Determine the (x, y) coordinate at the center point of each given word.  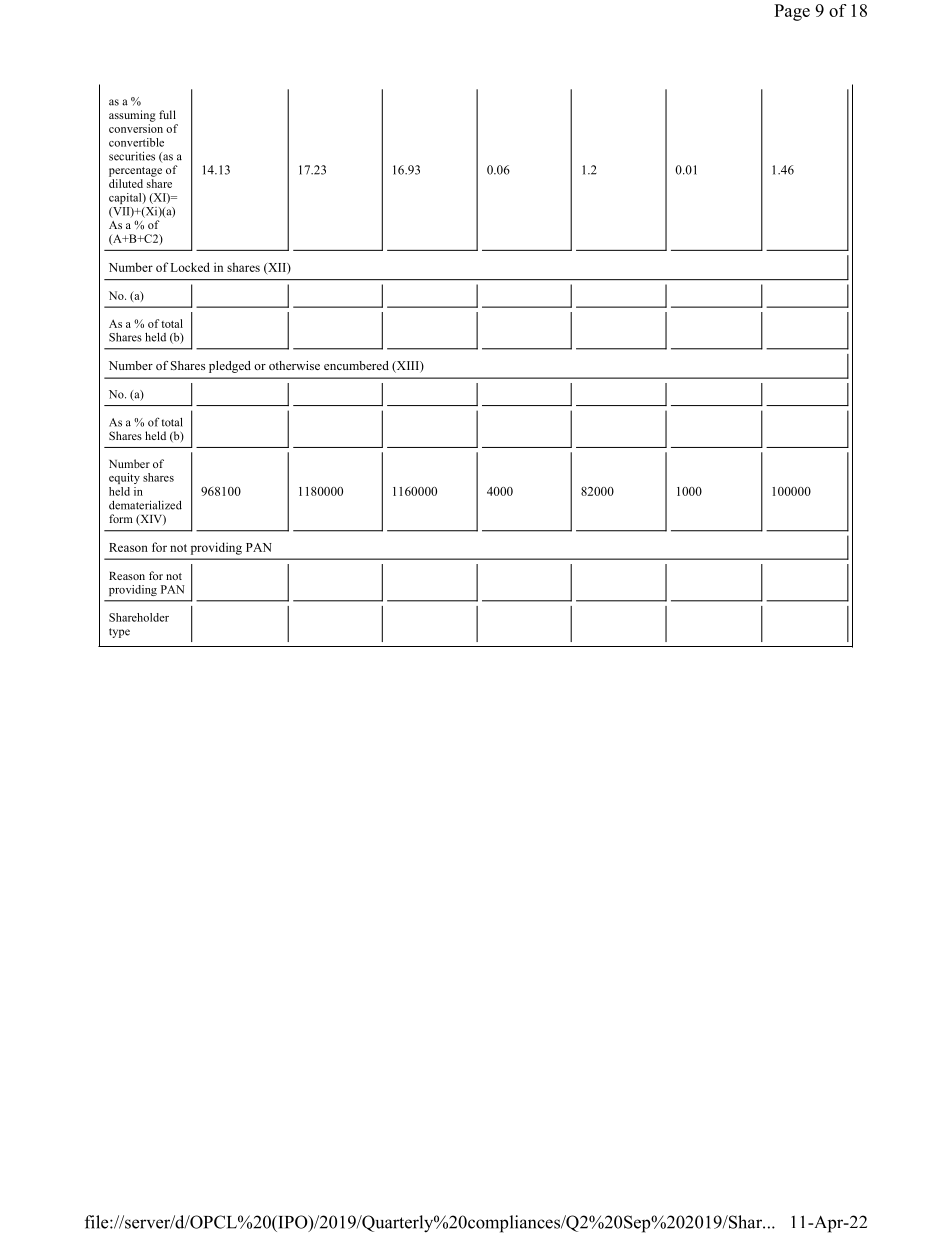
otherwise (294, 365)
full (167, 114)
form (121, 518)
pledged (230, 367)
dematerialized (145, 505)
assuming (132, 116)
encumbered (356, 365)
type (119, 633)
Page (792, 12)
